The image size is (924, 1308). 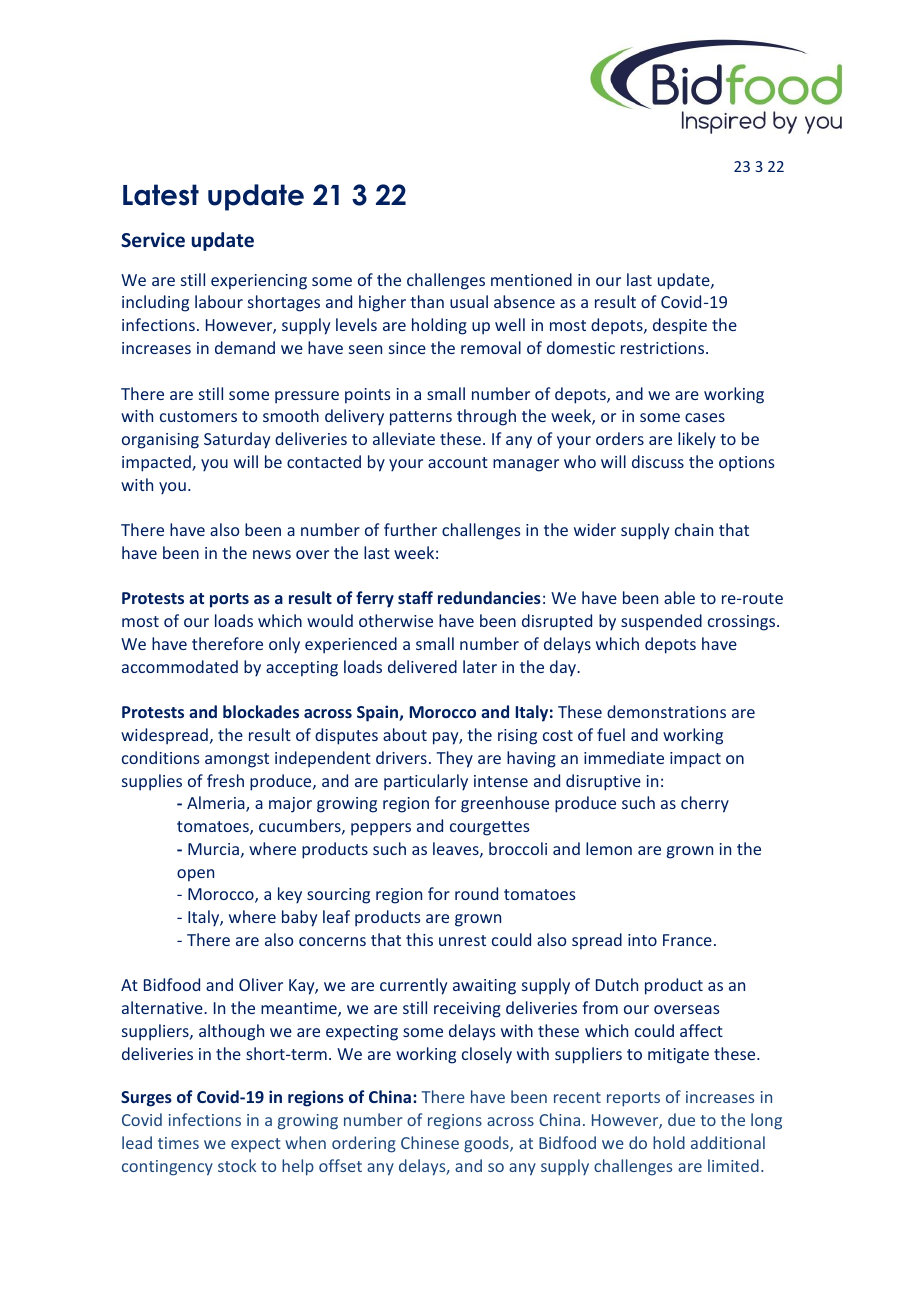 I want to click on accommodated, so click(x=180, y=666).
